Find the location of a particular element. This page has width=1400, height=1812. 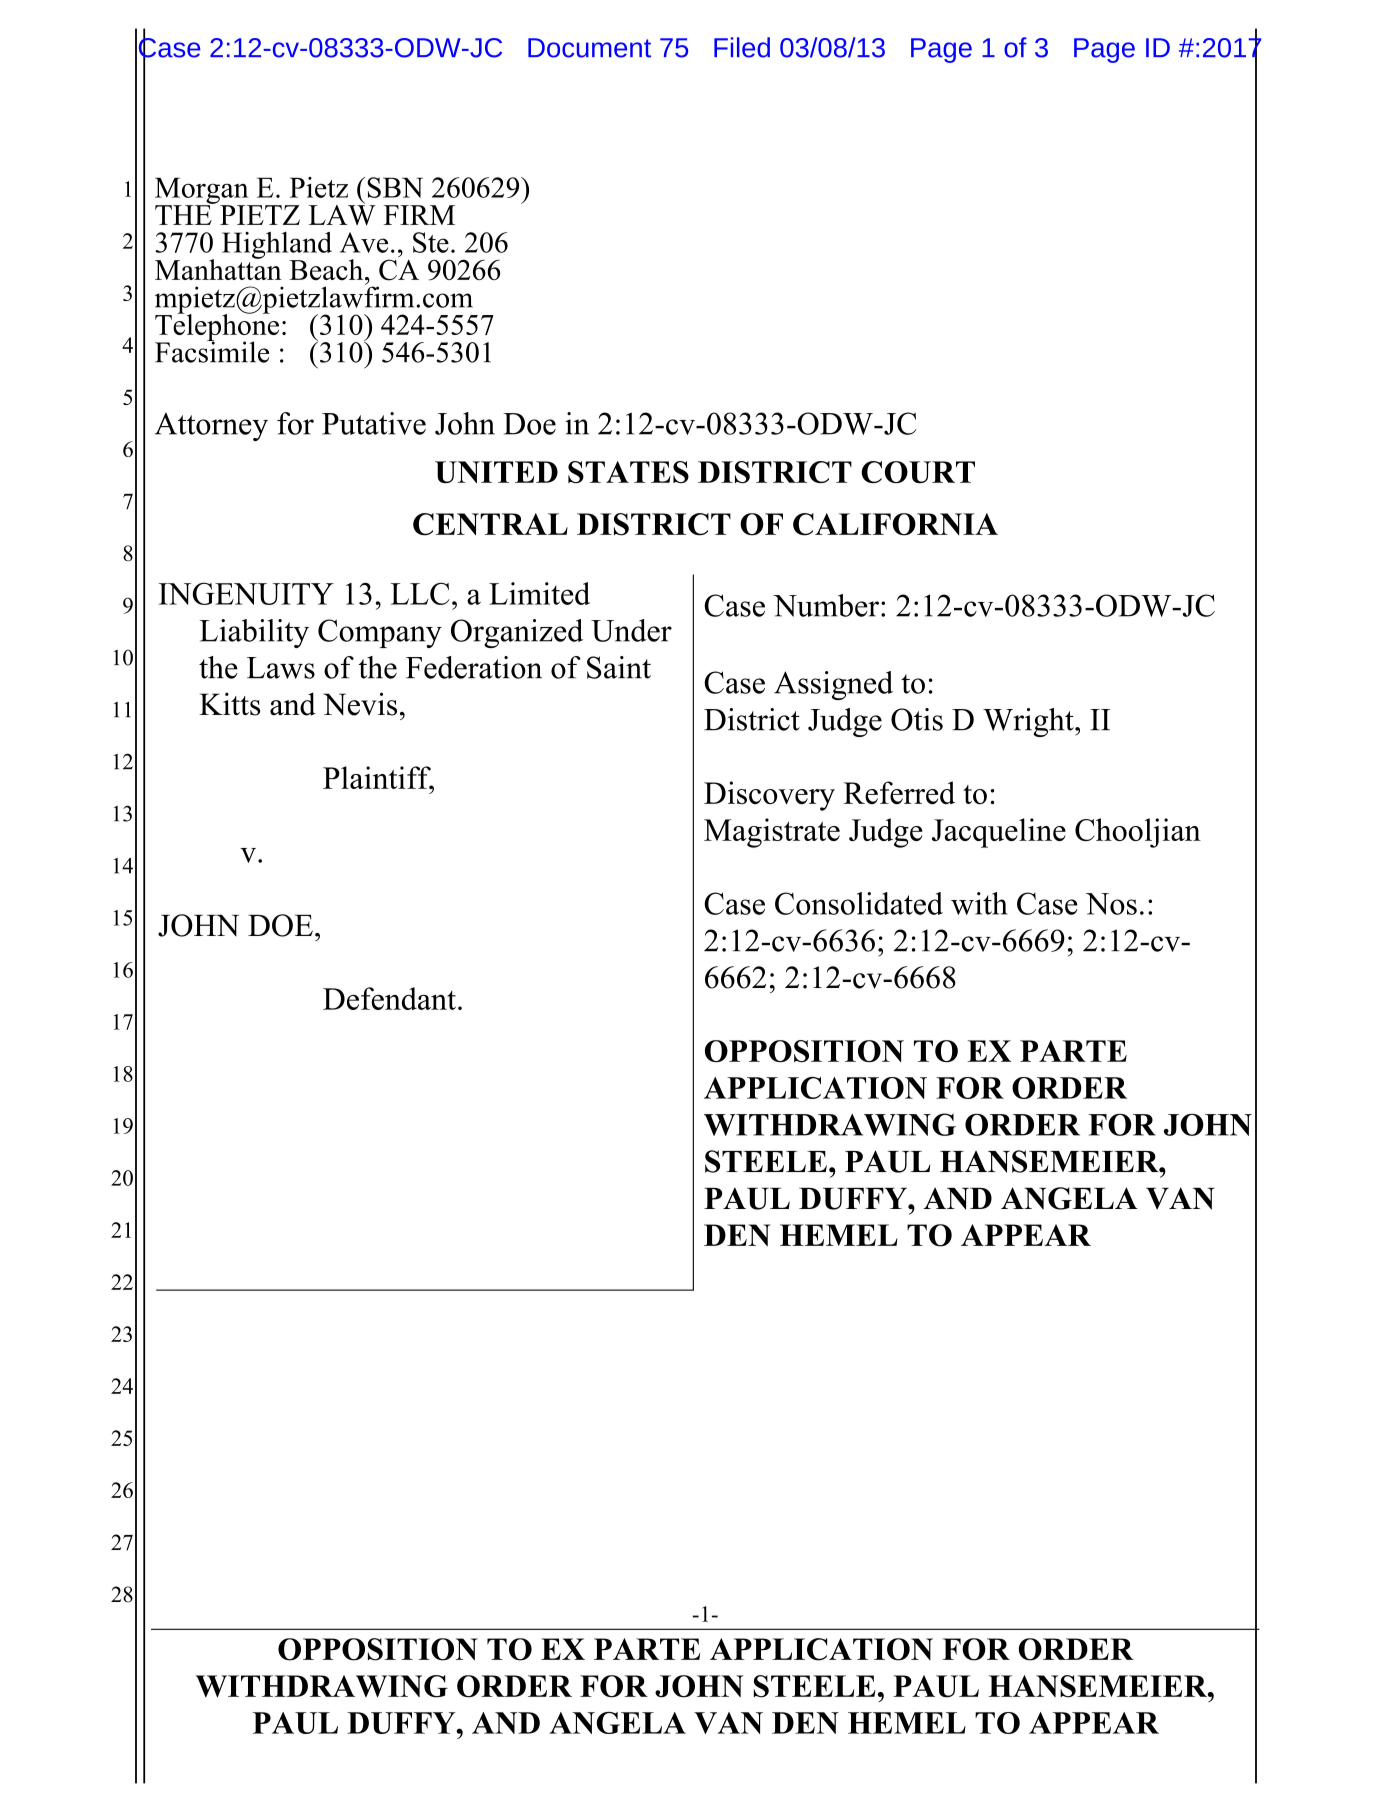

Laws is located at coordinates (281, 668).
